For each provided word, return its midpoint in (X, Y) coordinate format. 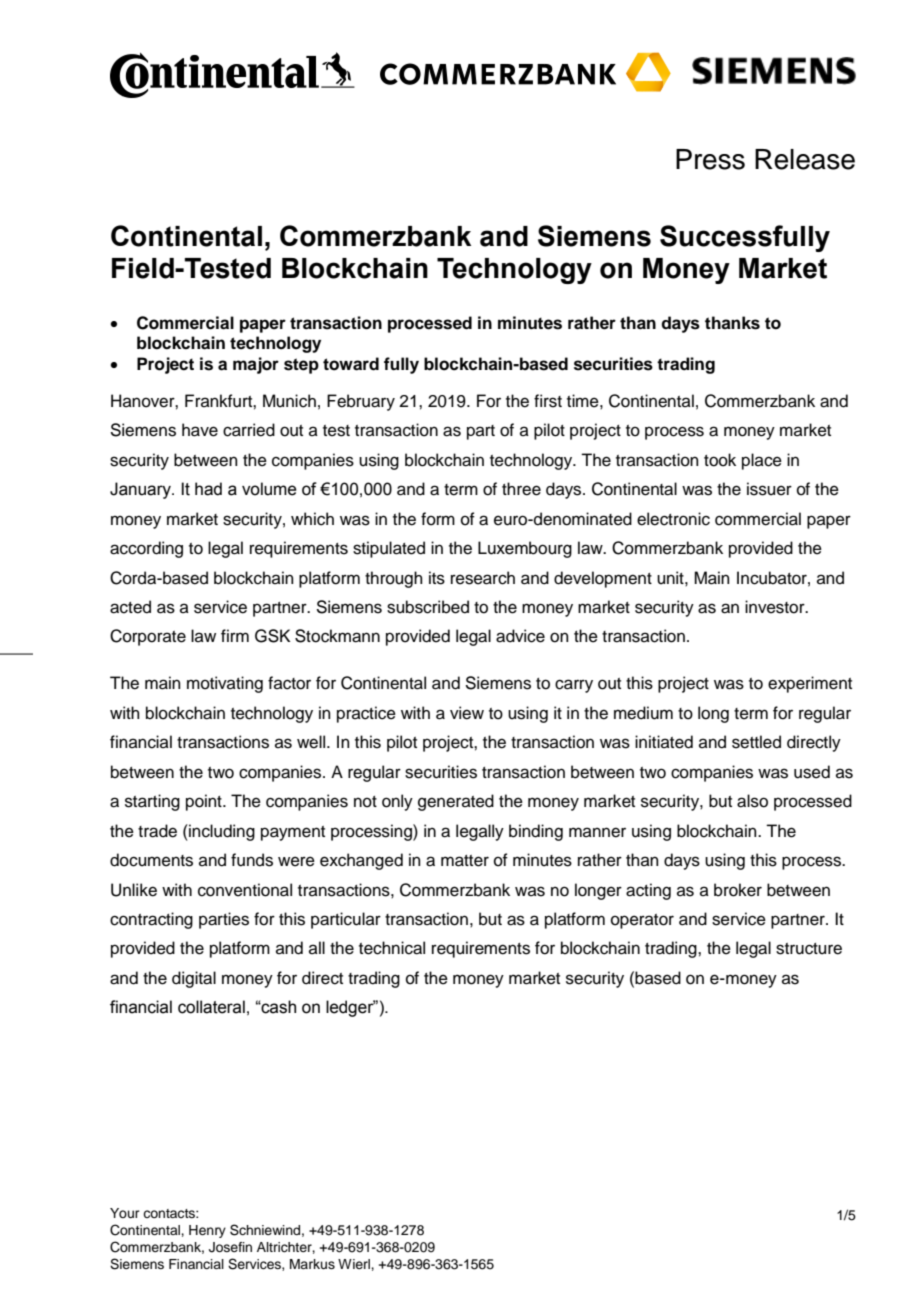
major (256, 365)
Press (710, 159)
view (467, 713)
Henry (207, 1231)
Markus (312, 1264)
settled (756, 742)
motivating (225, 684)
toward (351, 364)
